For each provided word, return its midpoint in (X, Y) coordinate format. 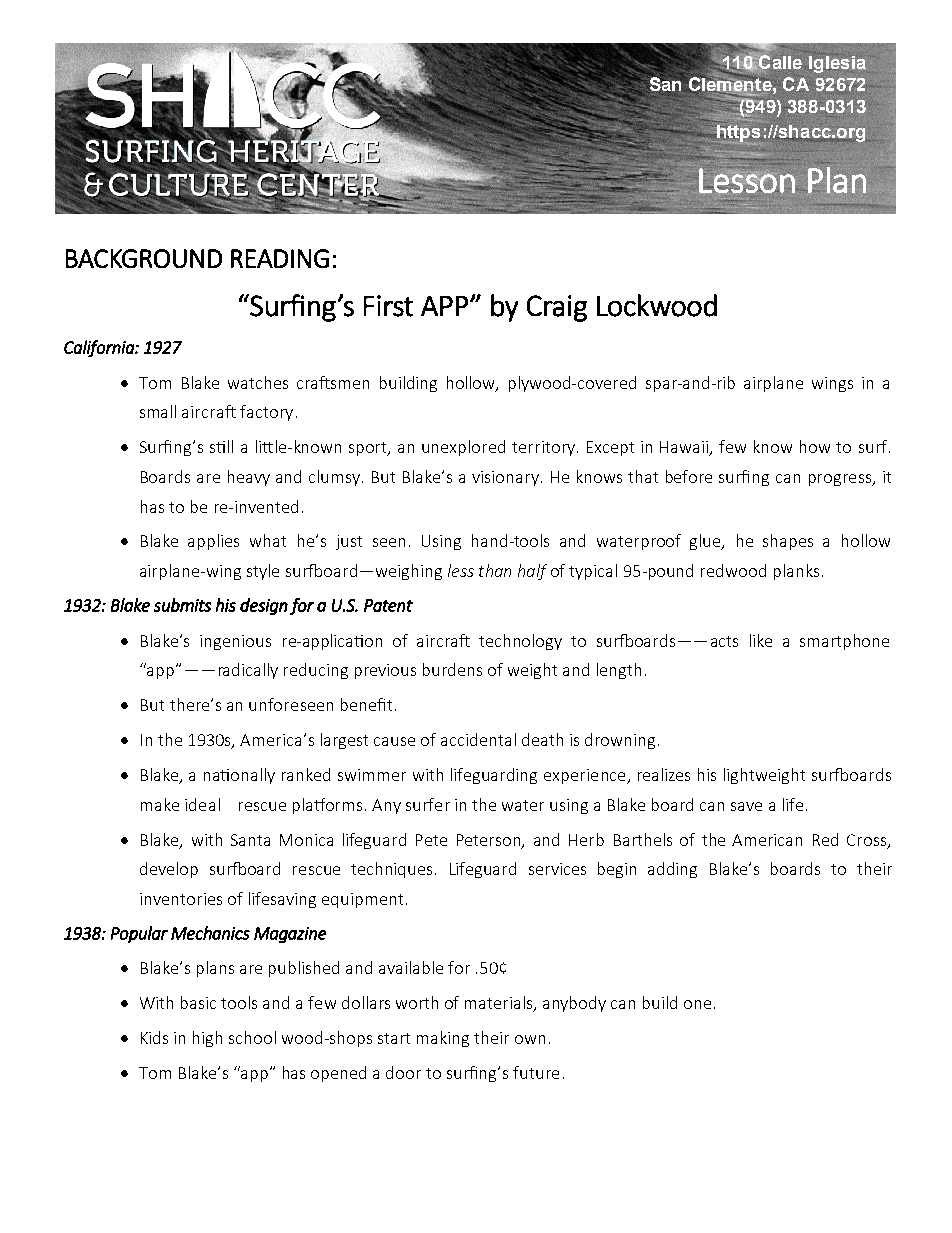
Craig (557, 308)
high (207, 1039)
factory (266, 413)
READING (280, 258)
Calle (779, 62)
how (815, 446)
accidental (478, 739)
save (746, 806)
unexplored (463, 448)
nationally (239, 776)
